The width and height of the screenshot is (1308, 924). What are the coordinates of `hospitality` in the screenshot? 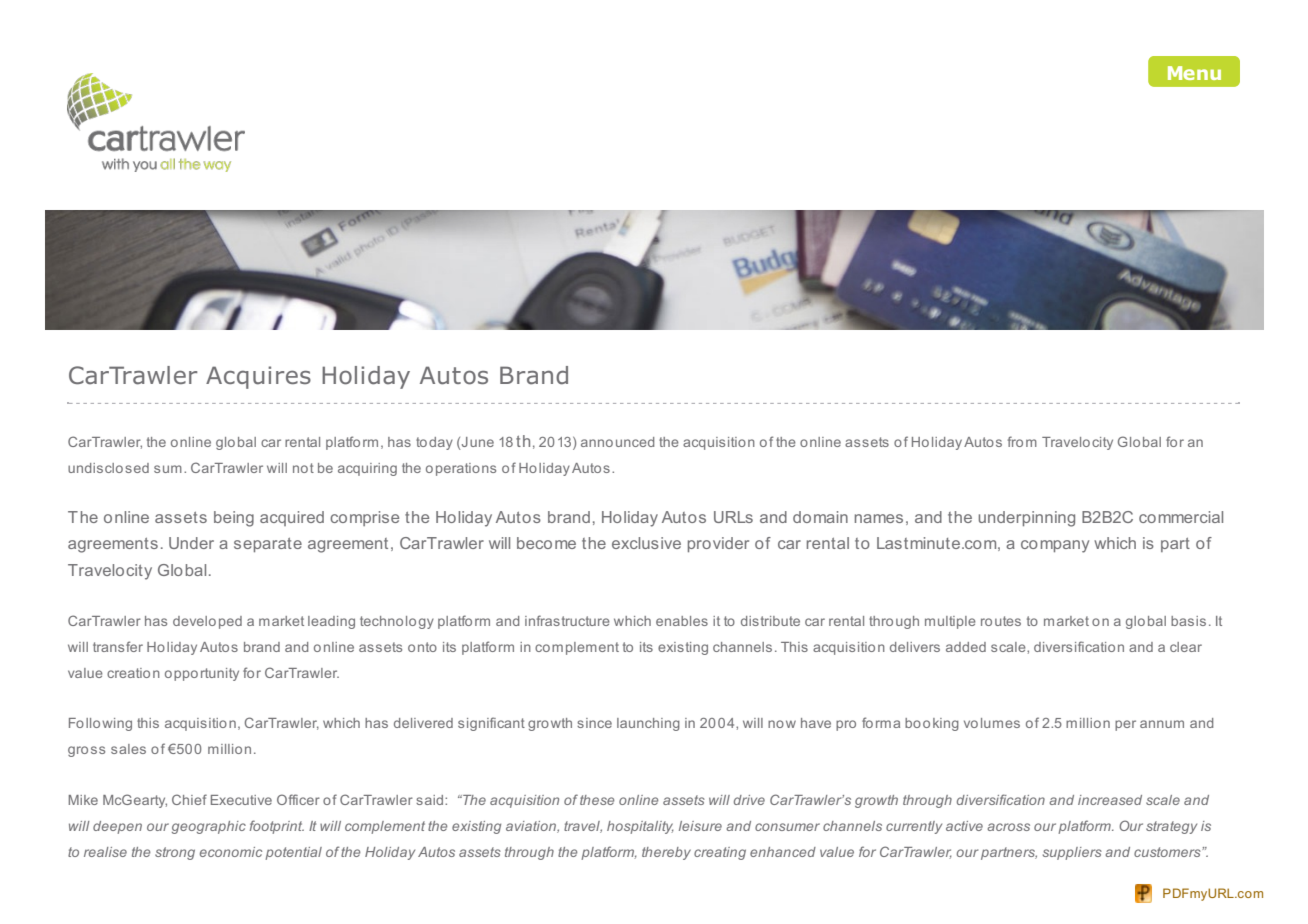 It's located at (640, 827).
